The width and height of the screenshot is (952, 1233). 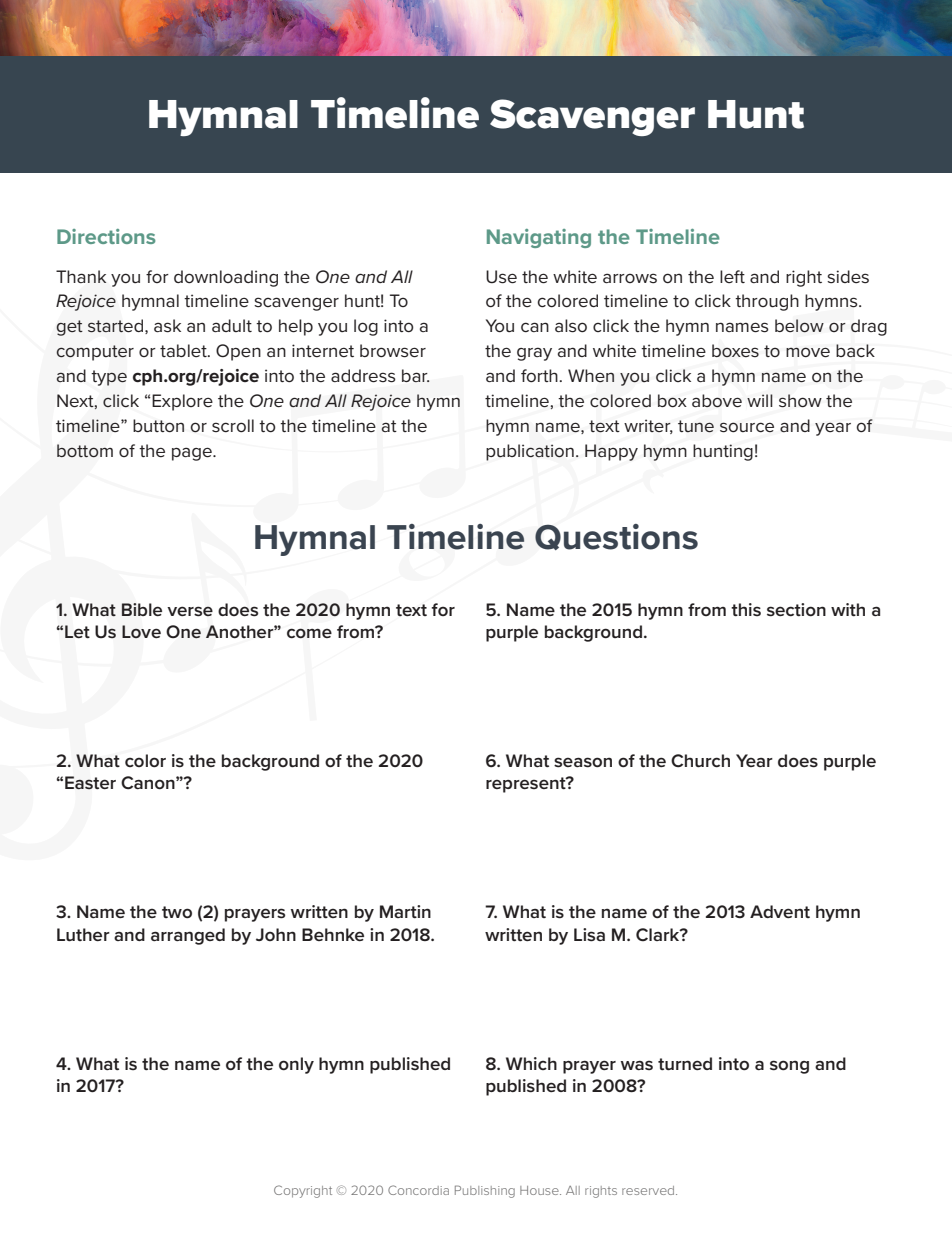 I want to click on reserved, so click(x=649, y=1190).
